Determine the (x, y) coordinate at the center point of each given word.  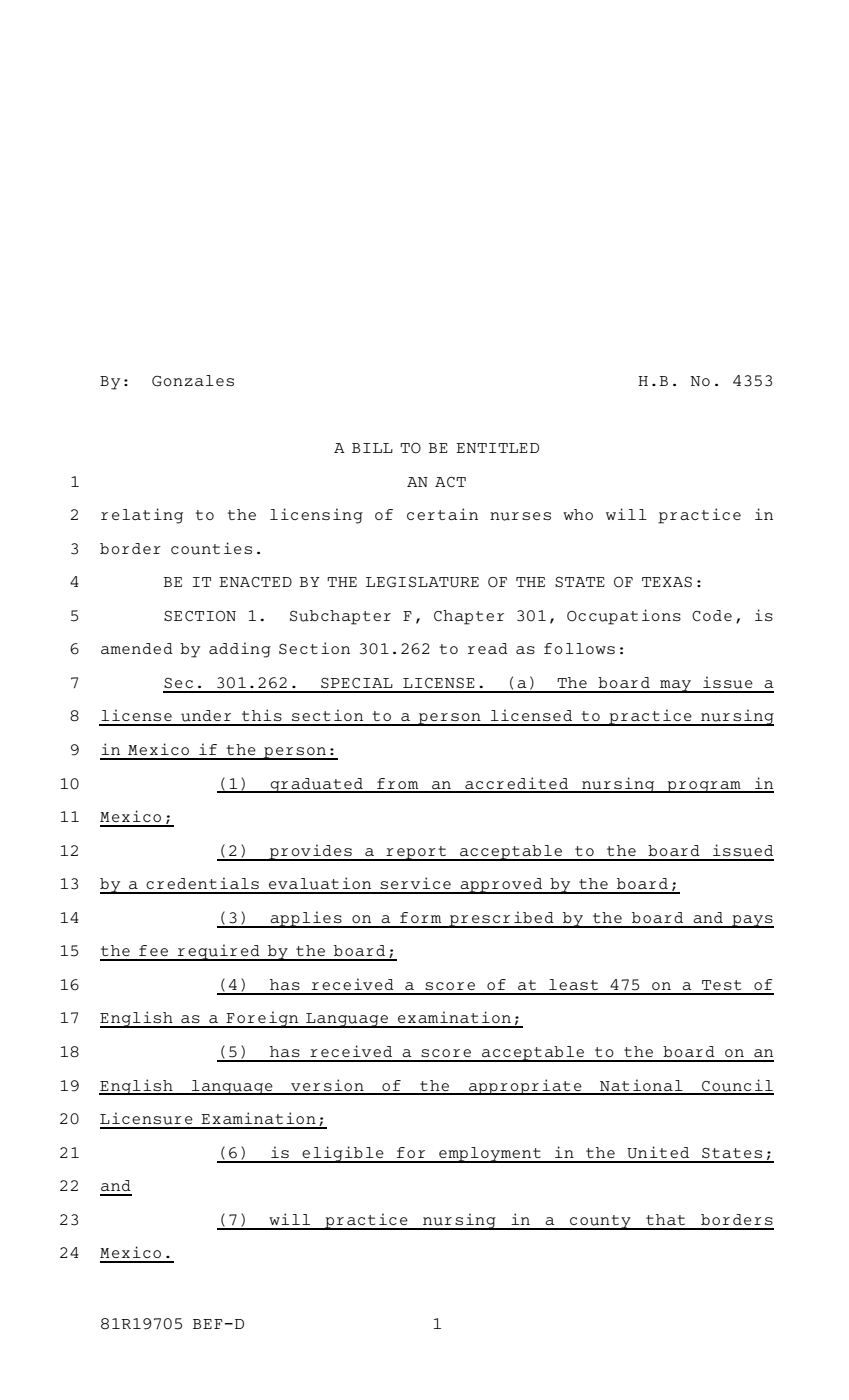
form (420, 917)
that (665, 1219)
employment (490, 1155)
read (488, 648)
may (676, 686)
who (578, 514)
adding (240, 650)
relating (142, 516)
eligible (343, 1154)
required (219, 952)
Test (721, 985)
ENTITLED (497, 448)
